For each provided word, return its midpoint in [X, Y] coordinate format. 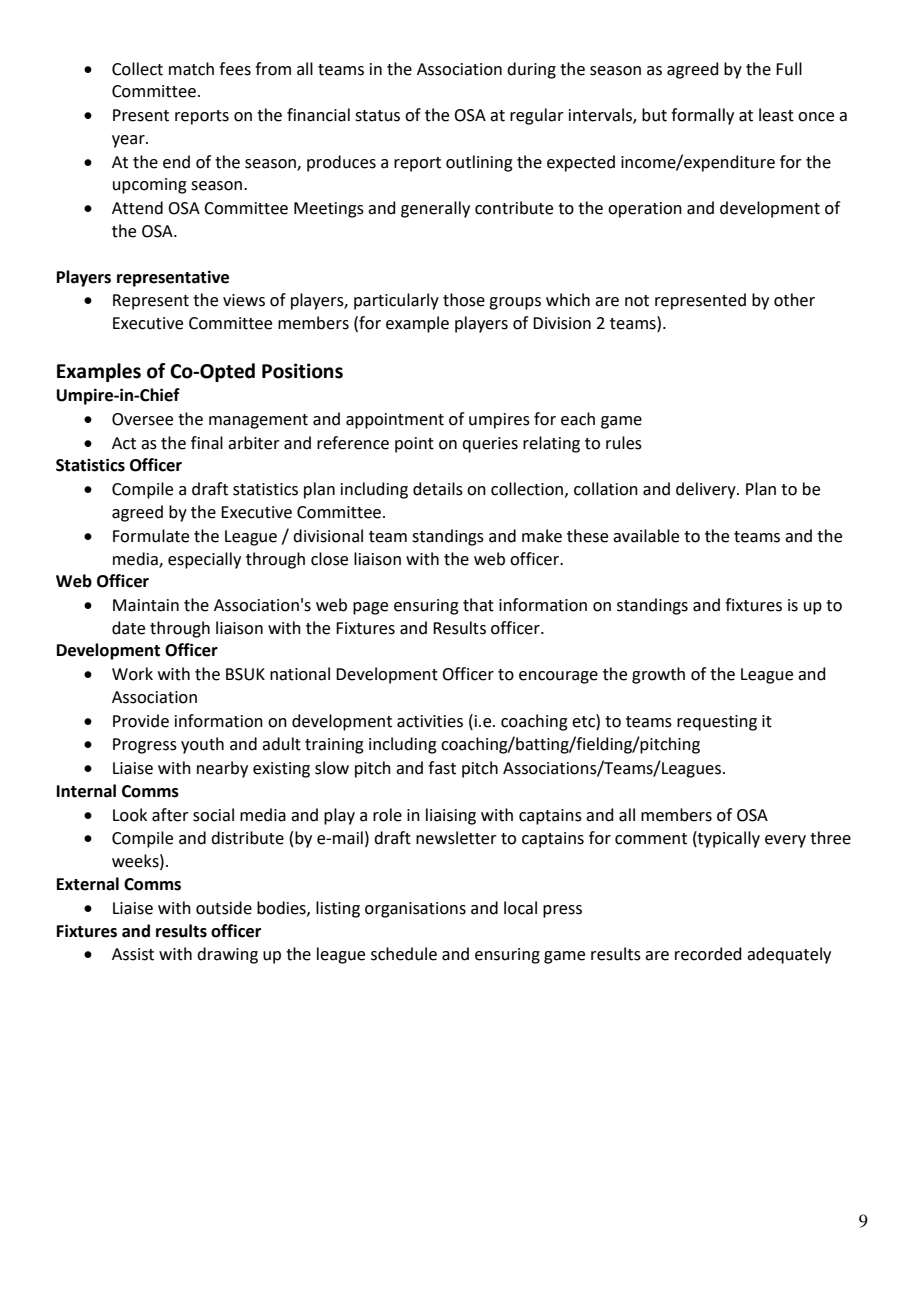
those [464, 300]
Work [132, 674]
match [191, 69]
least [776, 115]
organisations [415, 910]
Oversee [142, 419]
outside [224, 908]
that [478, 605]
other [794, 300]
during [531, 70]
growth [658, 675]
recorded [708, 954]
